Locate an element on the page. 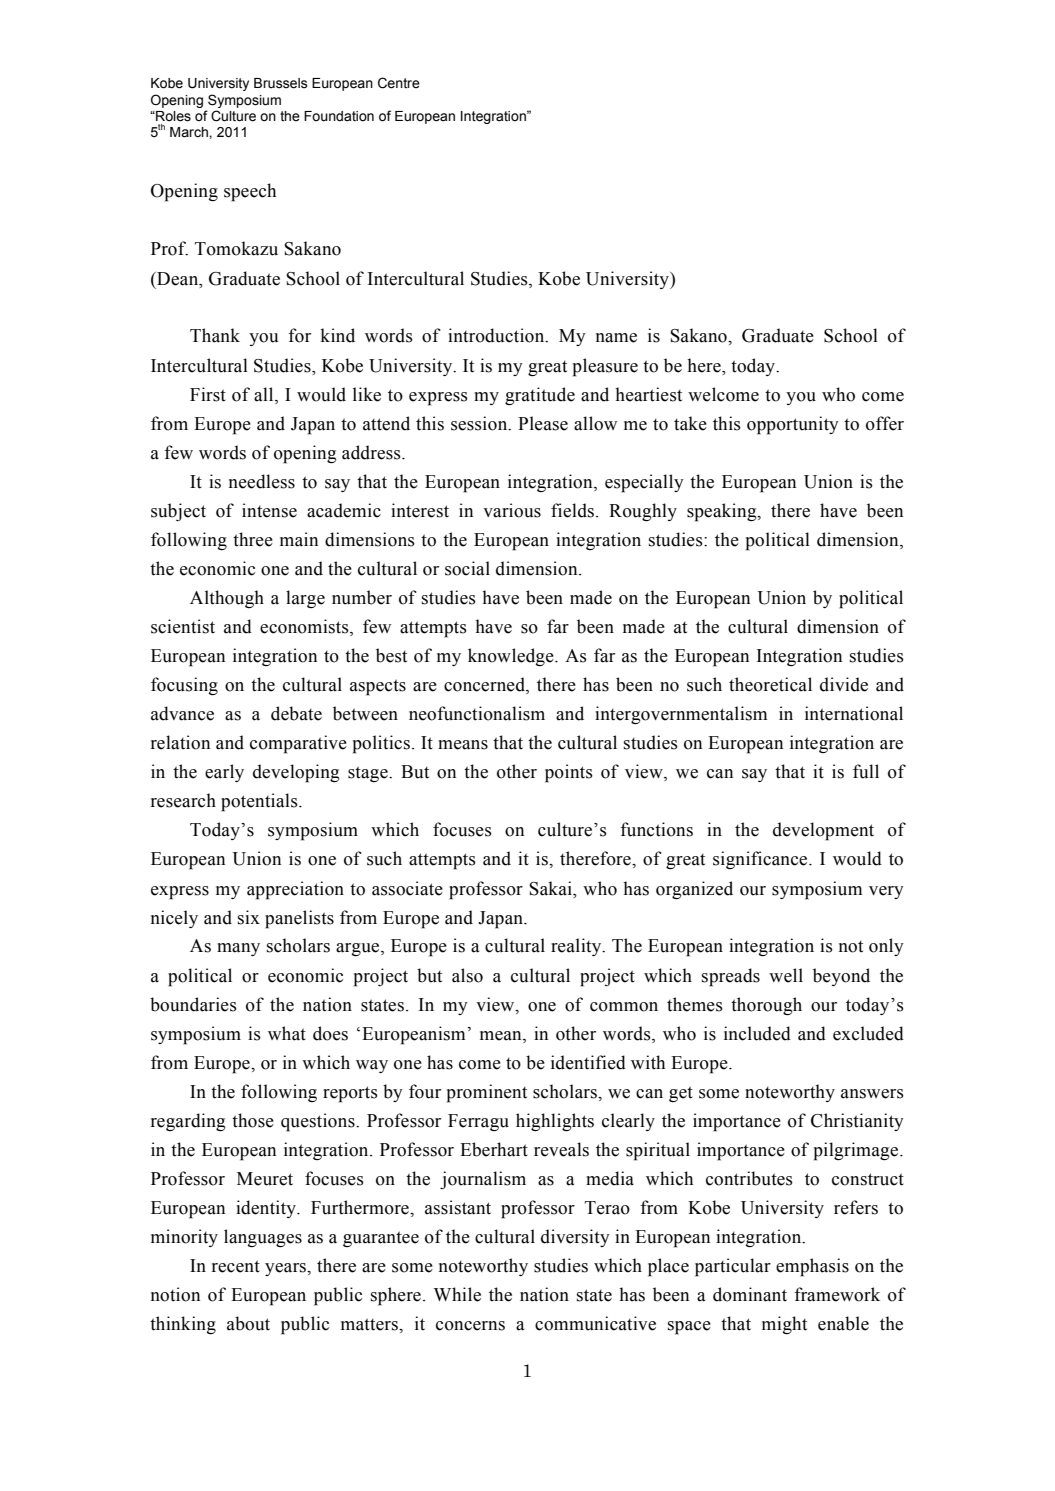  concerns is located at coordinates (470, 1326).
